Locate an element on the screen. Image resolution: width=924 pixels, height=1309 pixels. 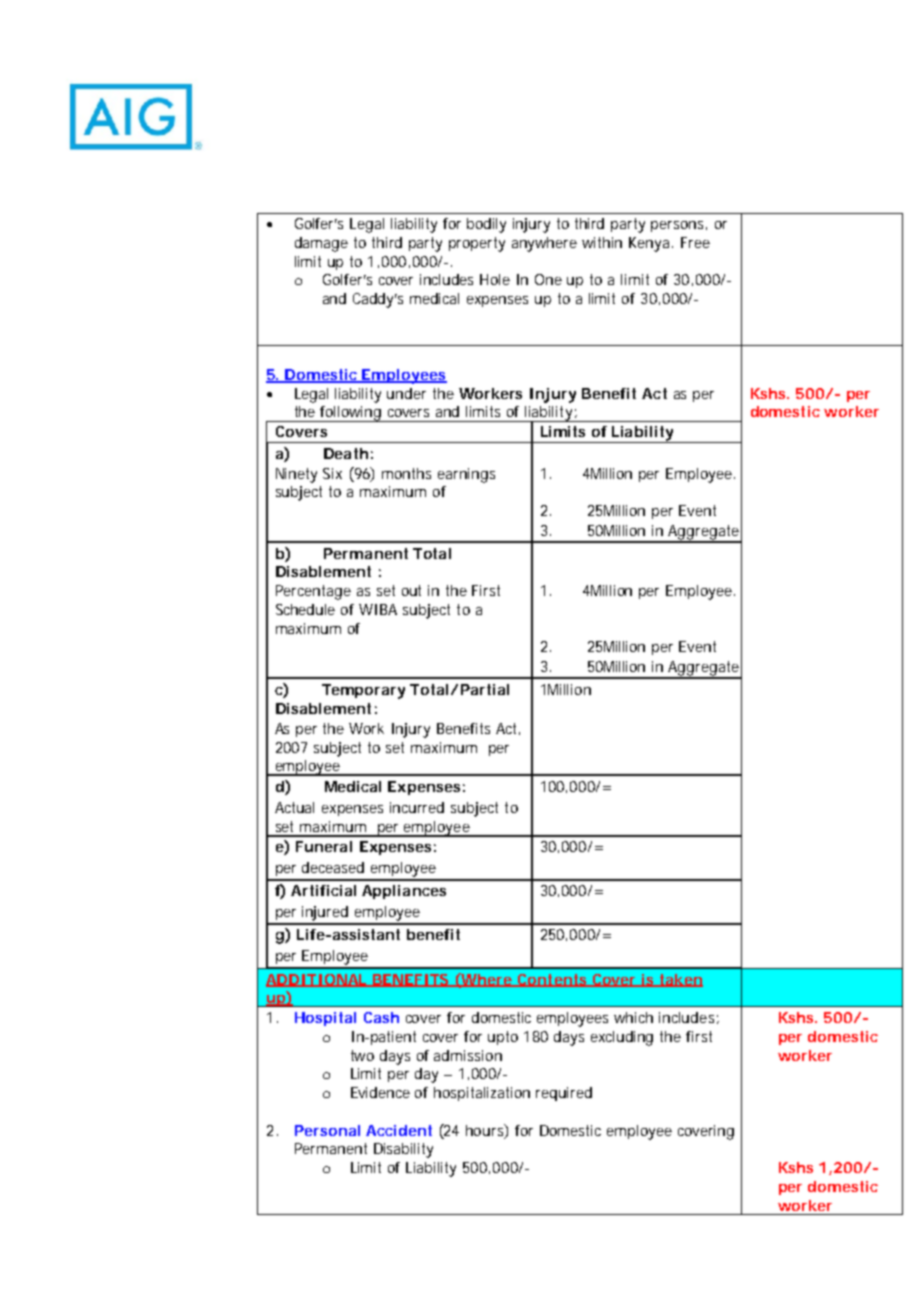
damage is located at coordinates (321, 244).
